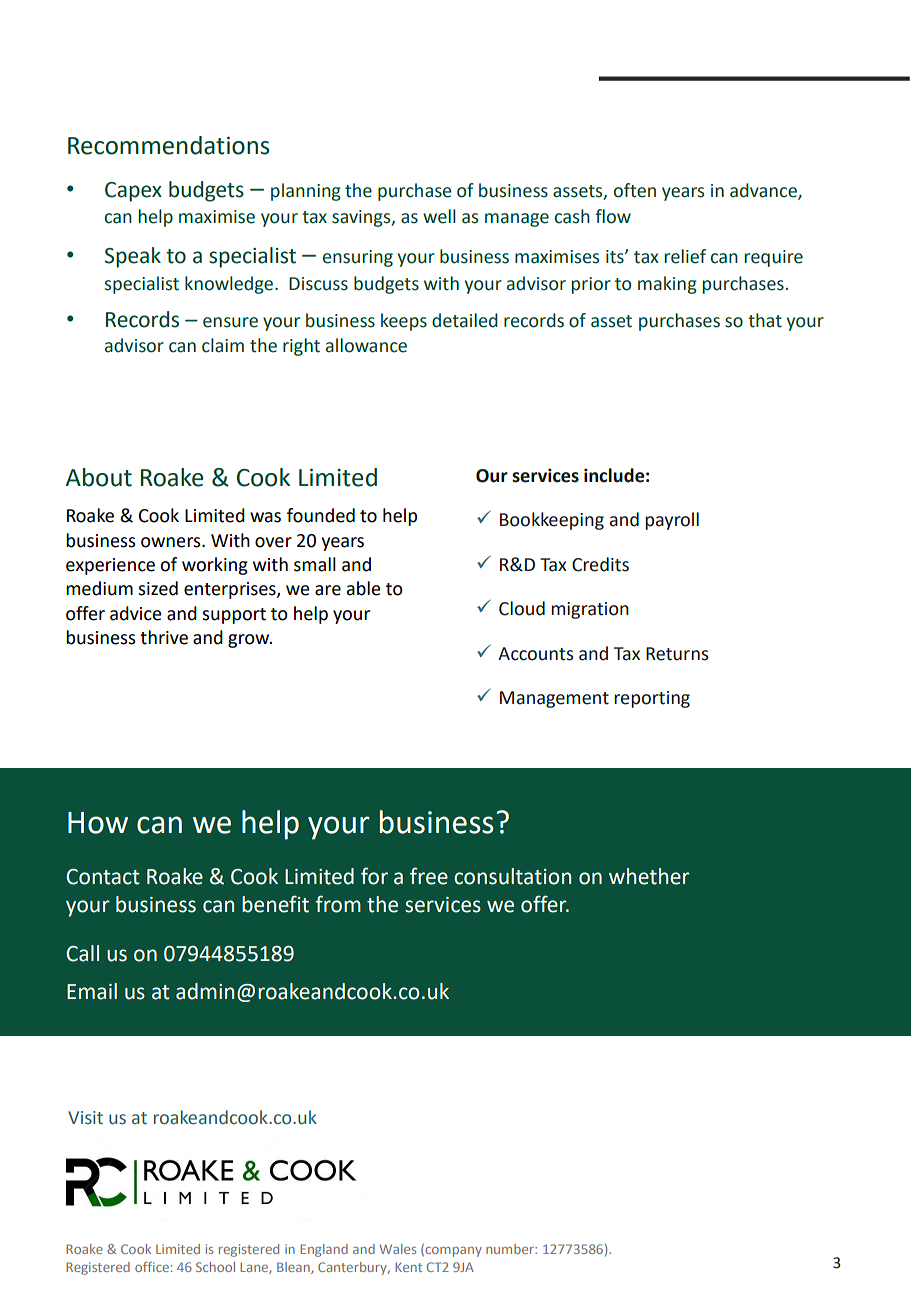  Describe the element at coordinates (635, 190) in the screenshot. I see `often` at that location.
